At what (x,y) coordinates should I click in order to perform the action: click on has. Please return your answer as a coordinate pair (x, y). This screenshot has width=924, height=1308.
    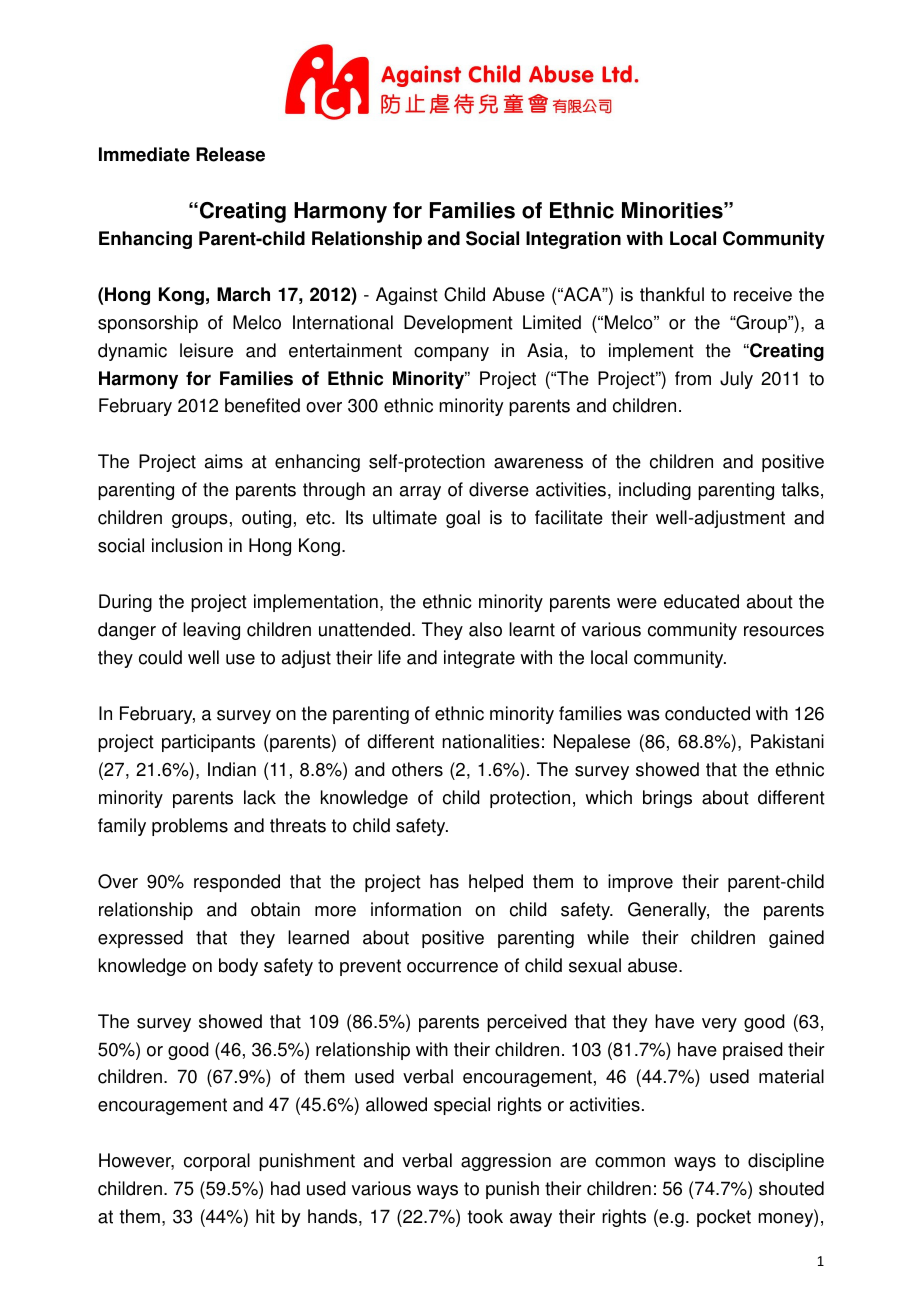
    Looking at the image, I should click on (444, 881).
